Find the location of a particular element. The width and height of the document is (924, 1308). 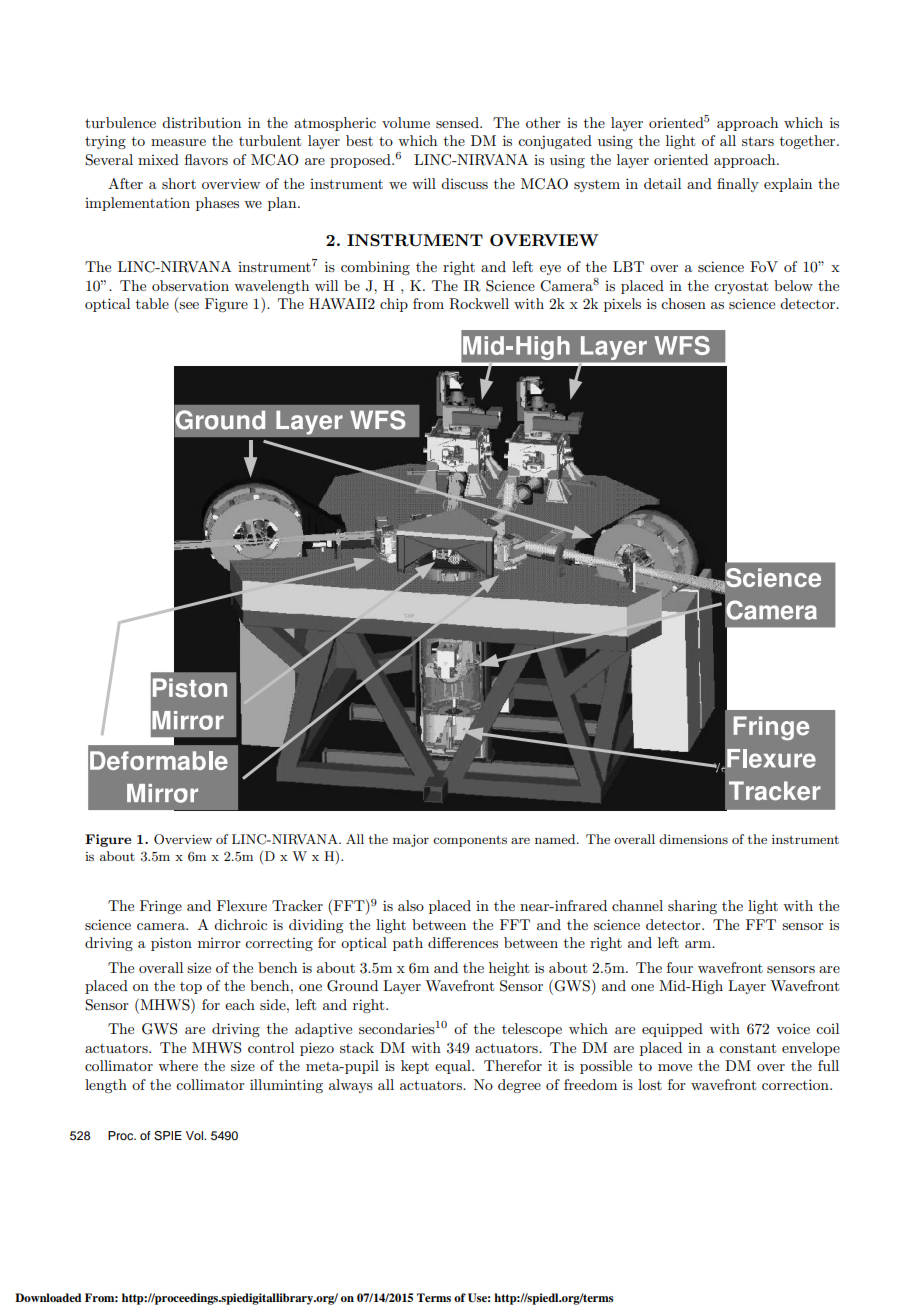

correction is located at coordinates (796, 1084).
